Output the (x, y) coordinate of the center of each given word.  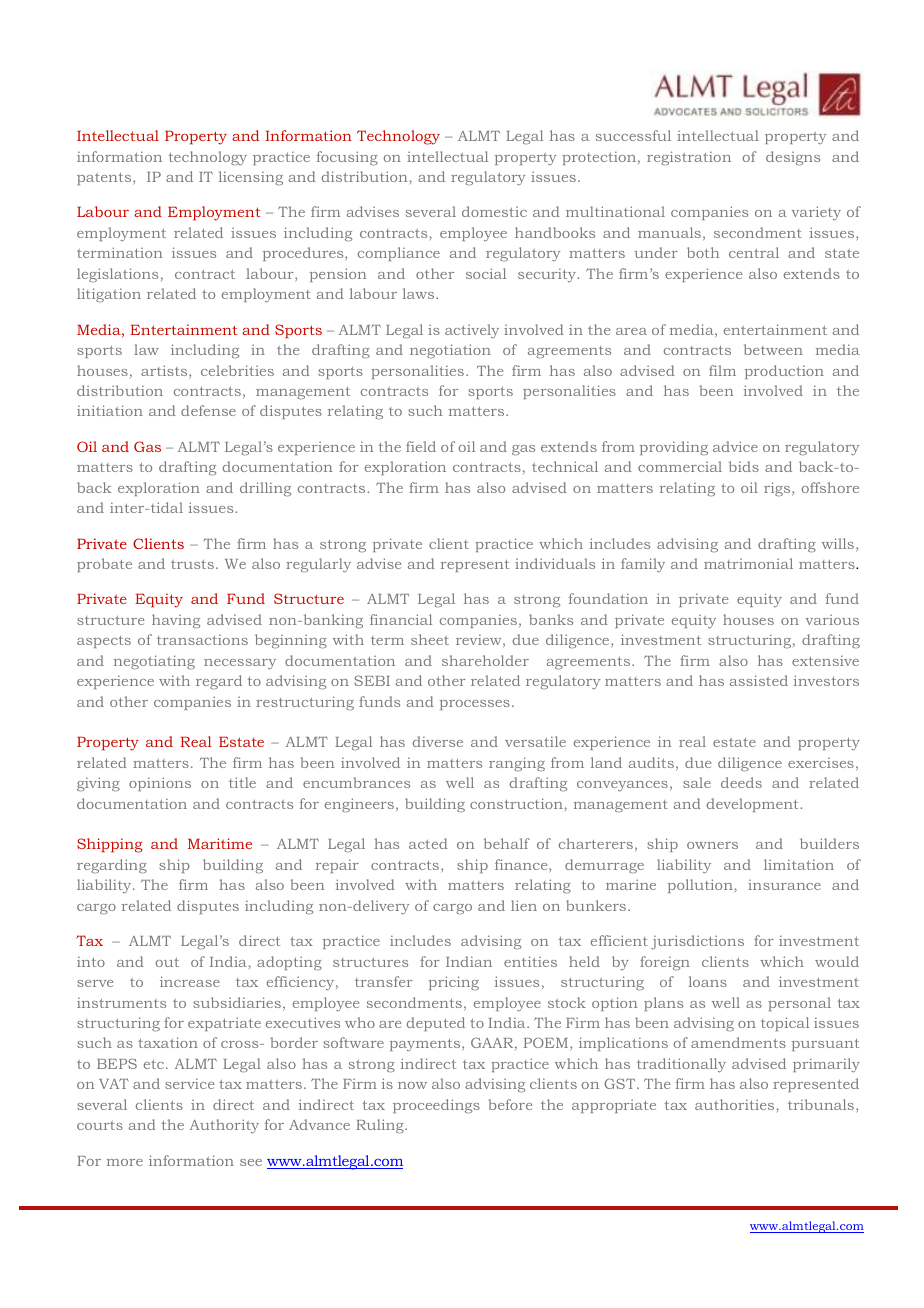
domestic (494, 211)
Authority (224, 1126)
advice (735, 446)
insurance (784, 885)
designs (793, 158)
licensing (251, 178)
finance (522, 866)
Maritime (220, 843)
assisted (759, 680)
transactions (202, 639)
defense (208, 410)
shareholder (485, 660)
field (421, 446)
